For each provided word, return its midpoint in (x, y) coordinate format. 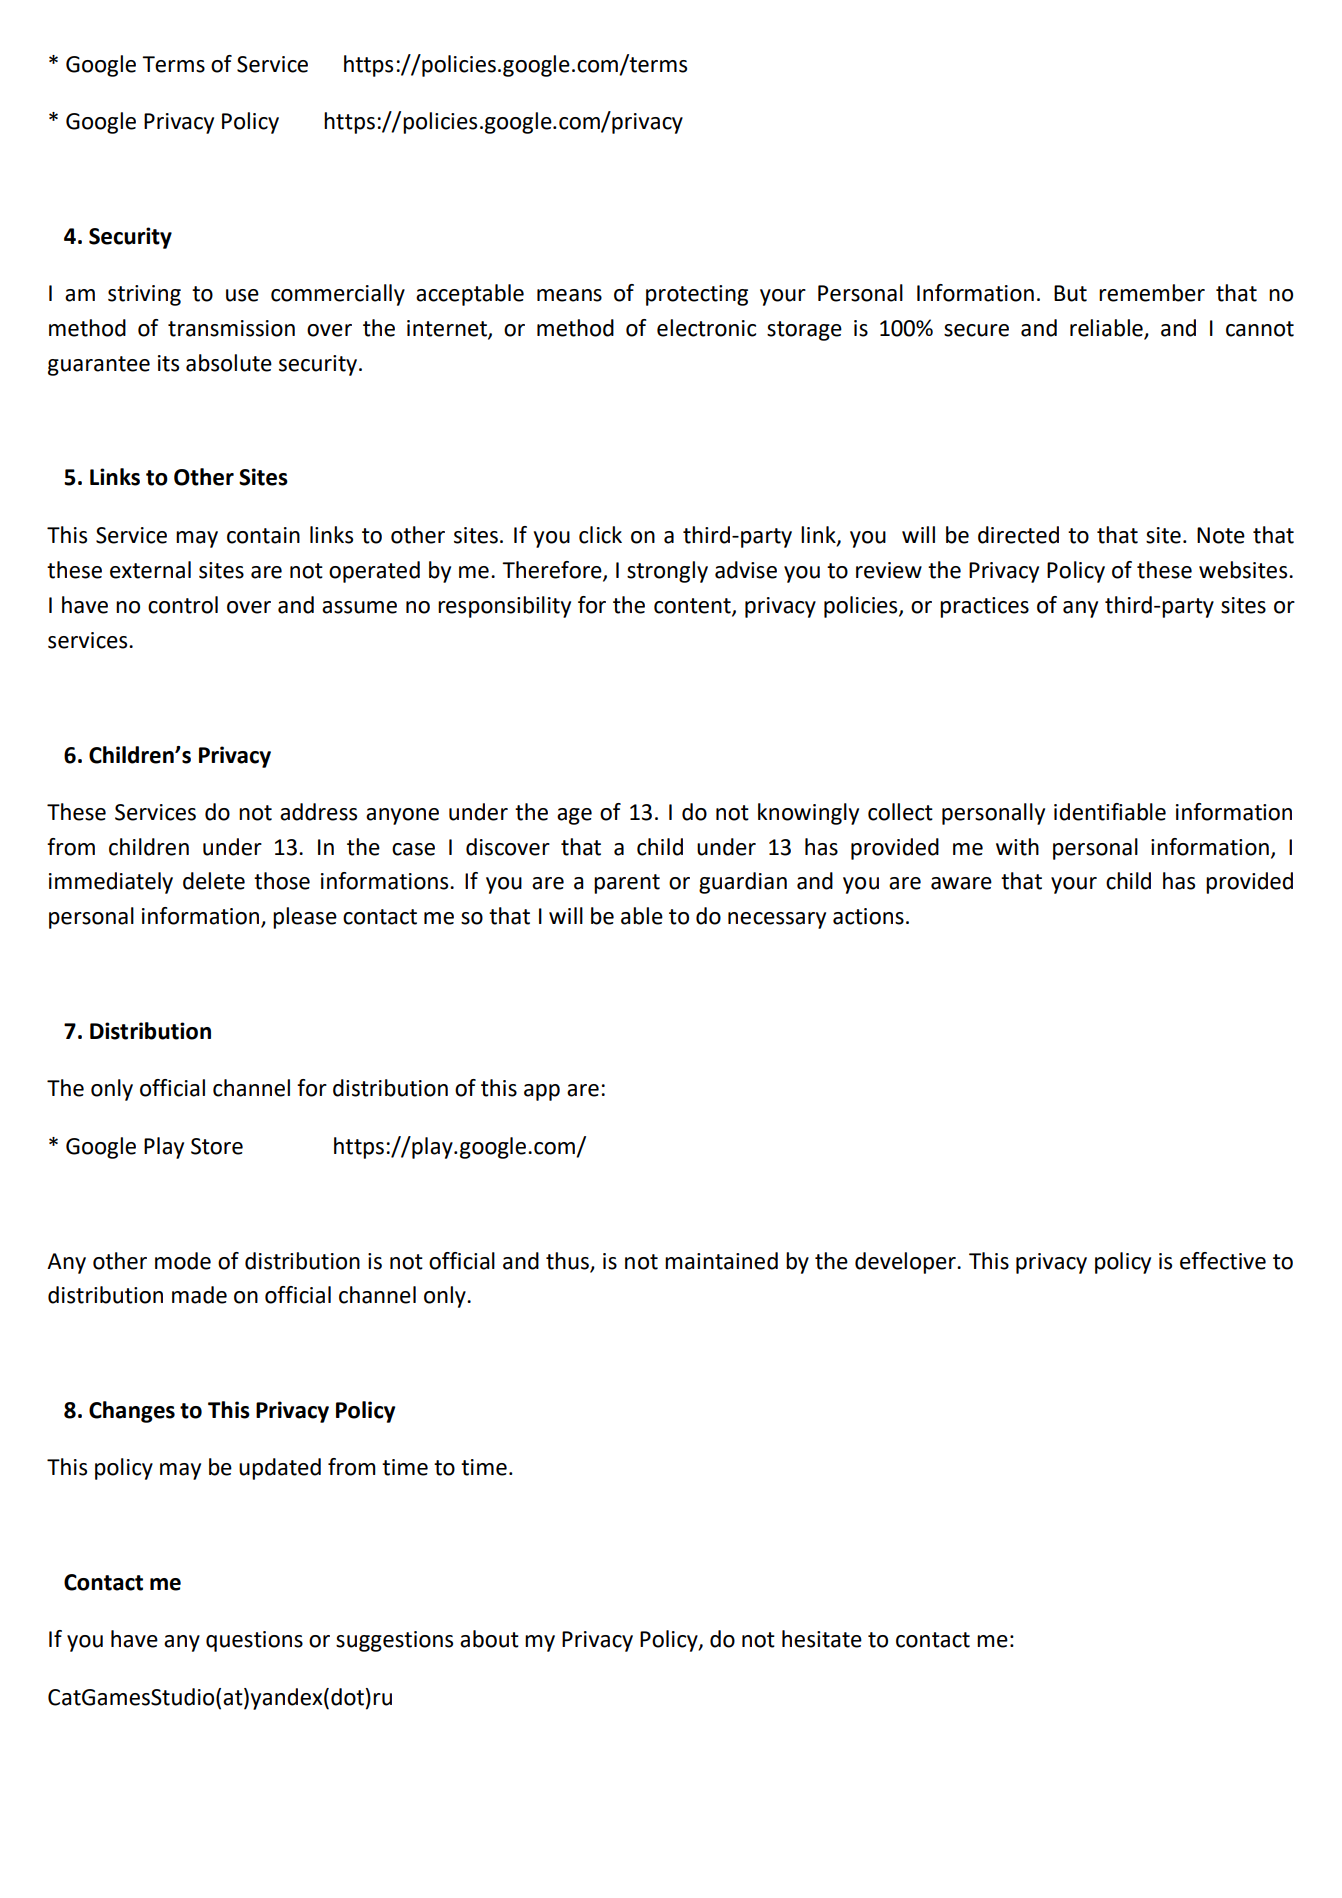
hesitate (822, 1639)
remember (1152, 293)
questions (254, 1641)
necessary (777, 920)
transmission (231, 328)
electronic (706, 328)
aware (961, 883)
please (305, 918)
